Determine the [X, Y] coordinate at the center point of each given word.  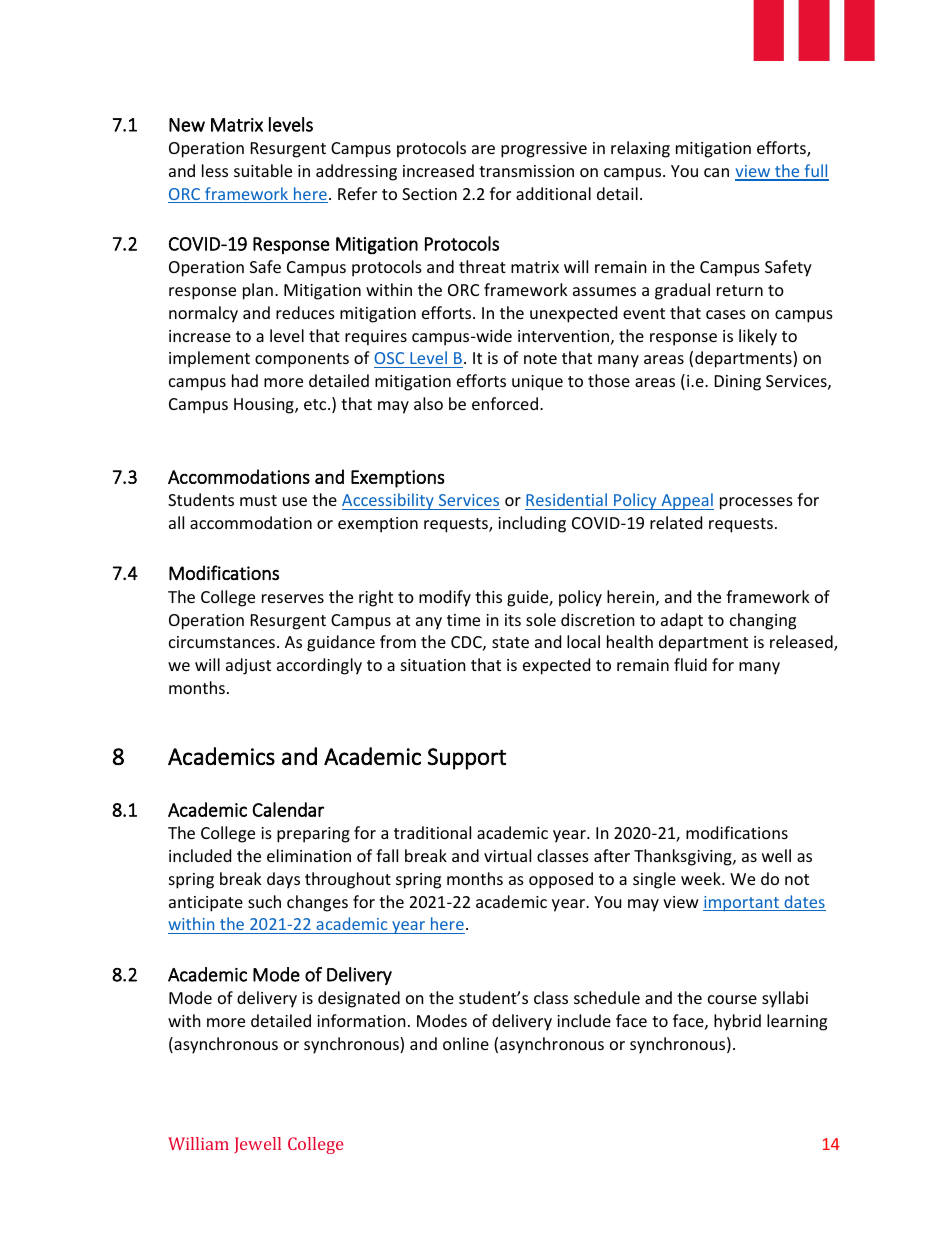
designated [359, 999]
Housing [265, 406]
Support [467, 759]
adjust [248, 666]
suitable [263, 170]
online [466, 1043]
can [716, 172]
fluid [690, 664]
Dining [738, 383]
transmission [526, 171]
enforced [505, 403]
